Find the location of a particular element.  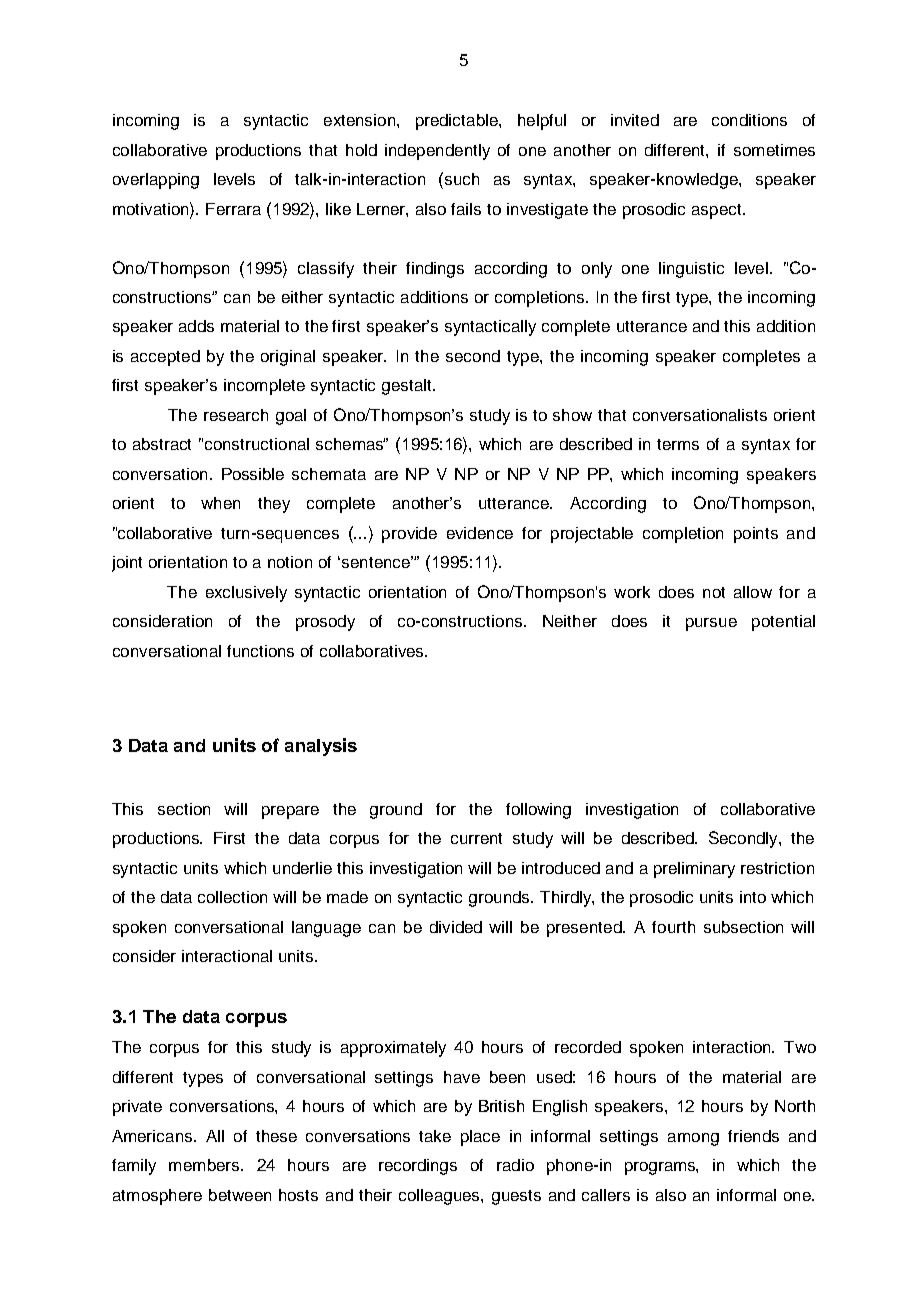

independently is located at coordinates (437, 152).
